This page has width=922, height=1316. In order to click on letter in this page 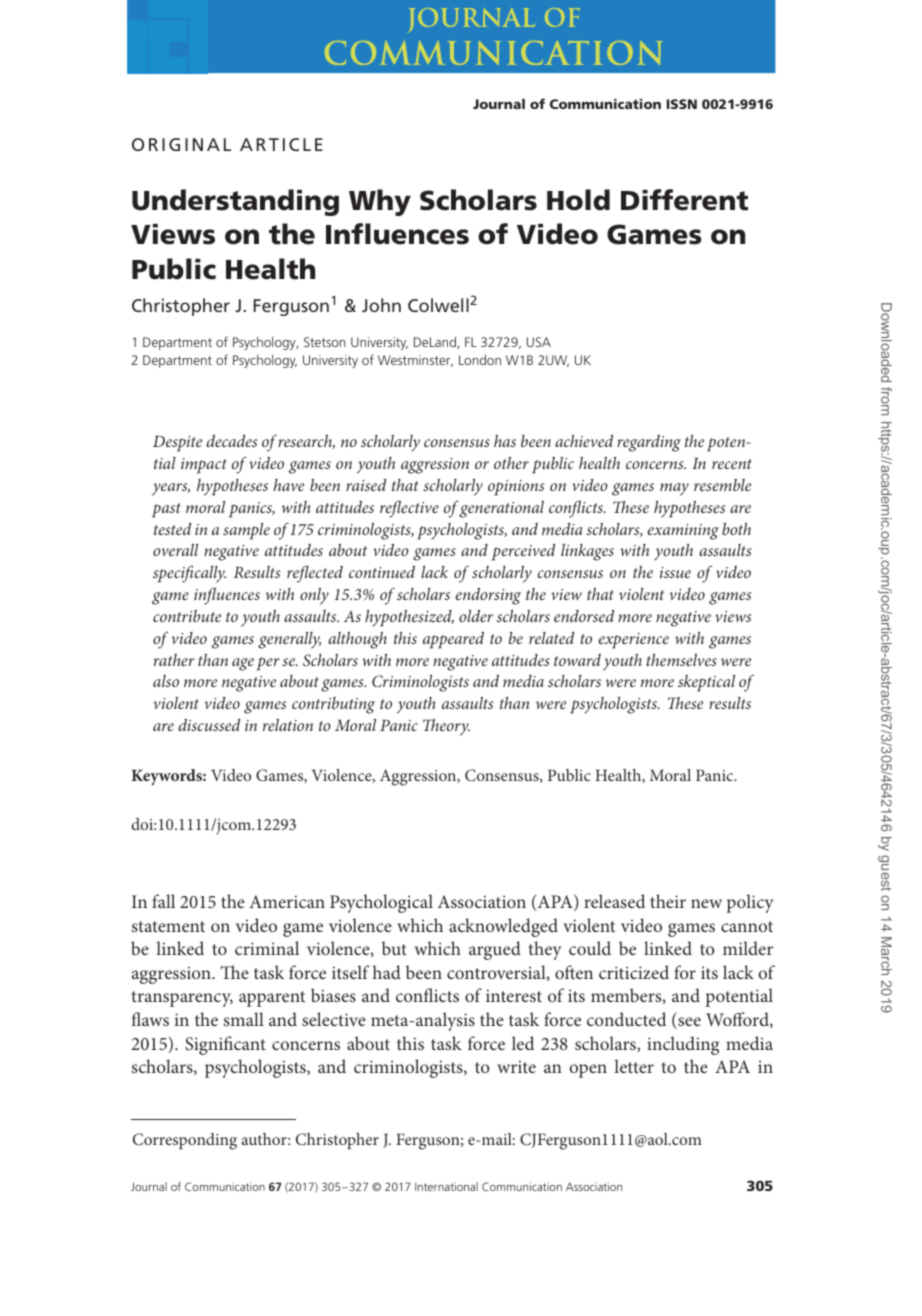, I will do `click(634, 1066)`.
